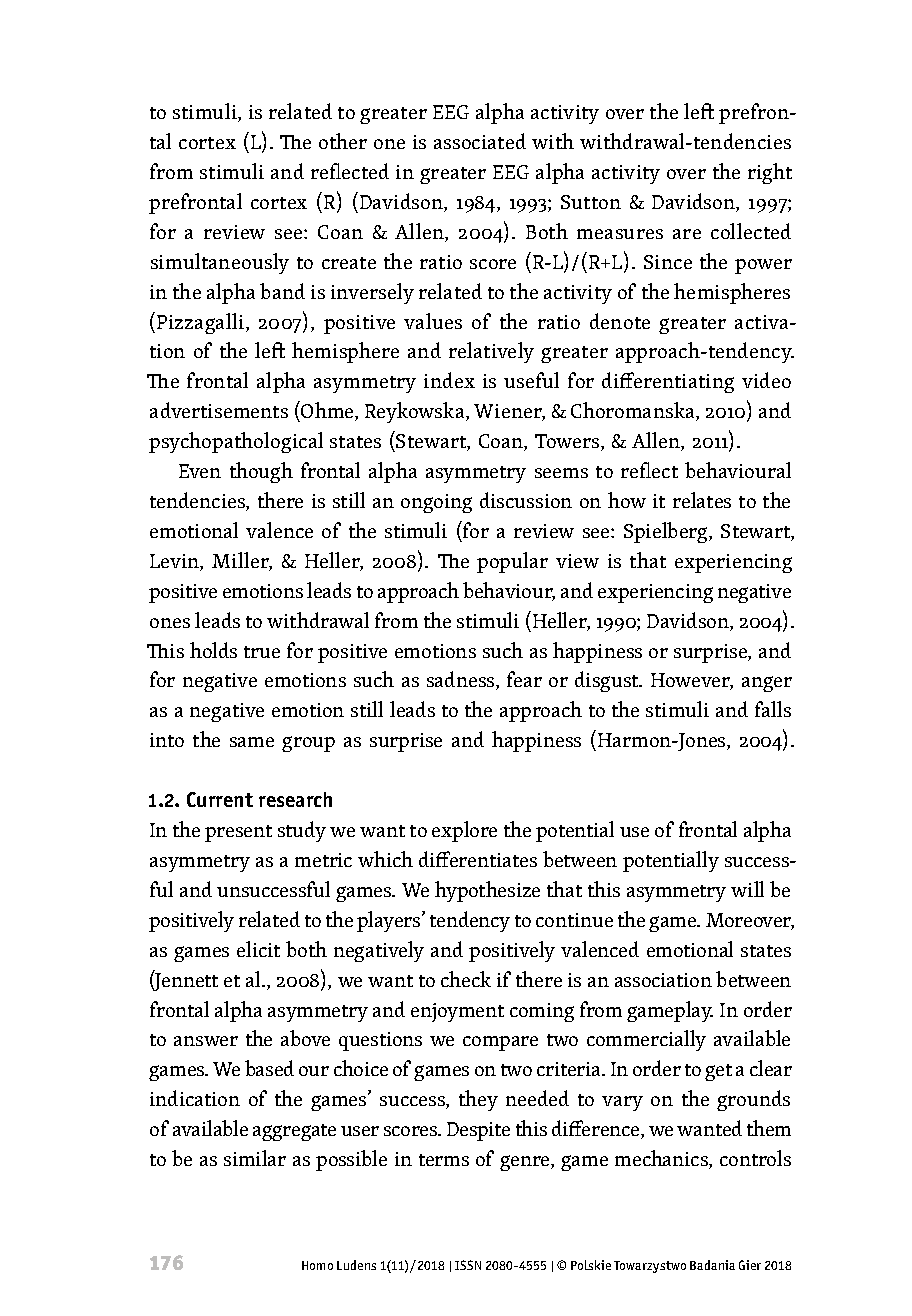 The width and height of the document is (912, 1316). Describe the element at coordinates (668, 382) in the document. I see `differentiating` at that location.
